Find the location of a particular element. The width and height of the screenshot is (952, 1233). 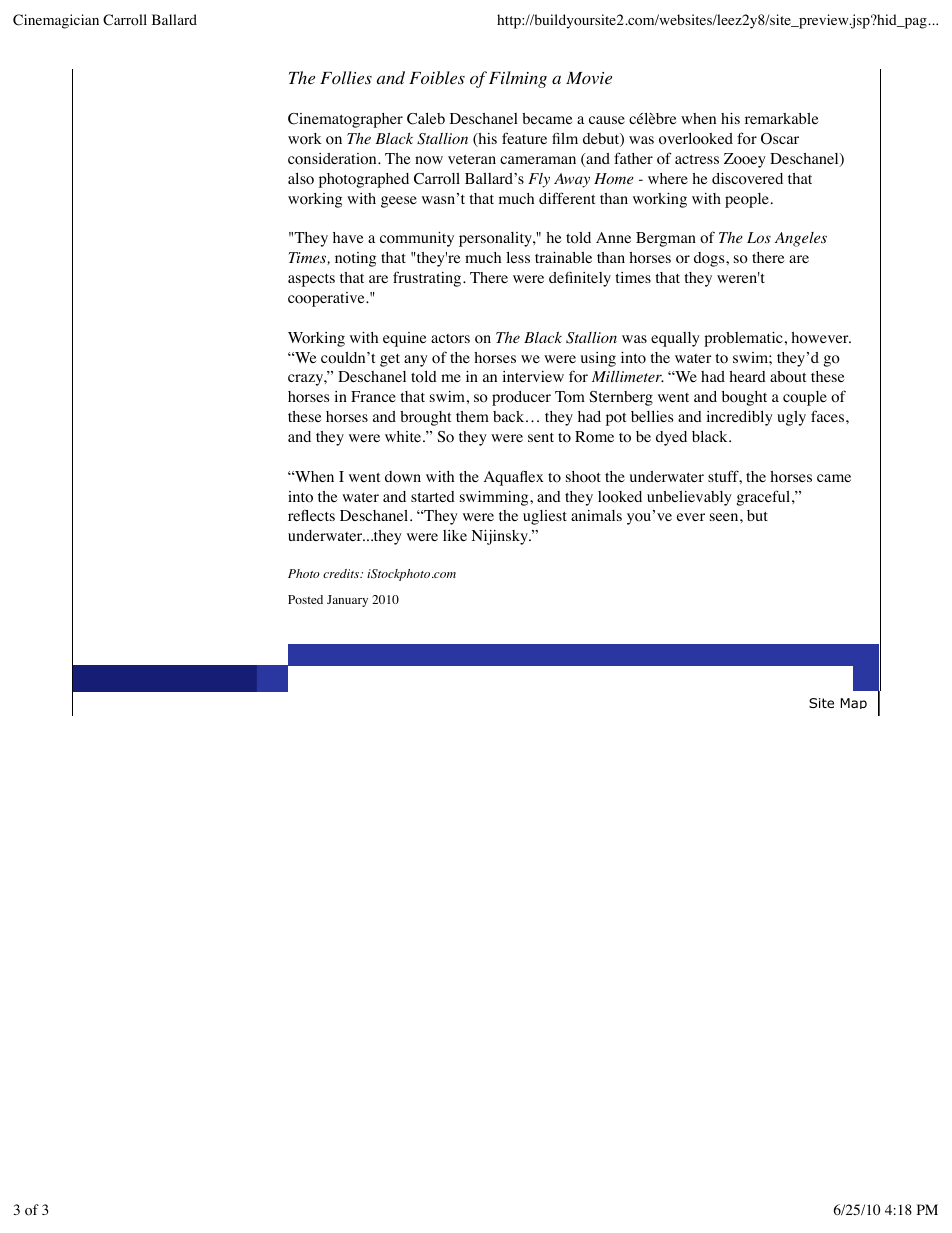

problematic is located at coordinates (743, 339).
